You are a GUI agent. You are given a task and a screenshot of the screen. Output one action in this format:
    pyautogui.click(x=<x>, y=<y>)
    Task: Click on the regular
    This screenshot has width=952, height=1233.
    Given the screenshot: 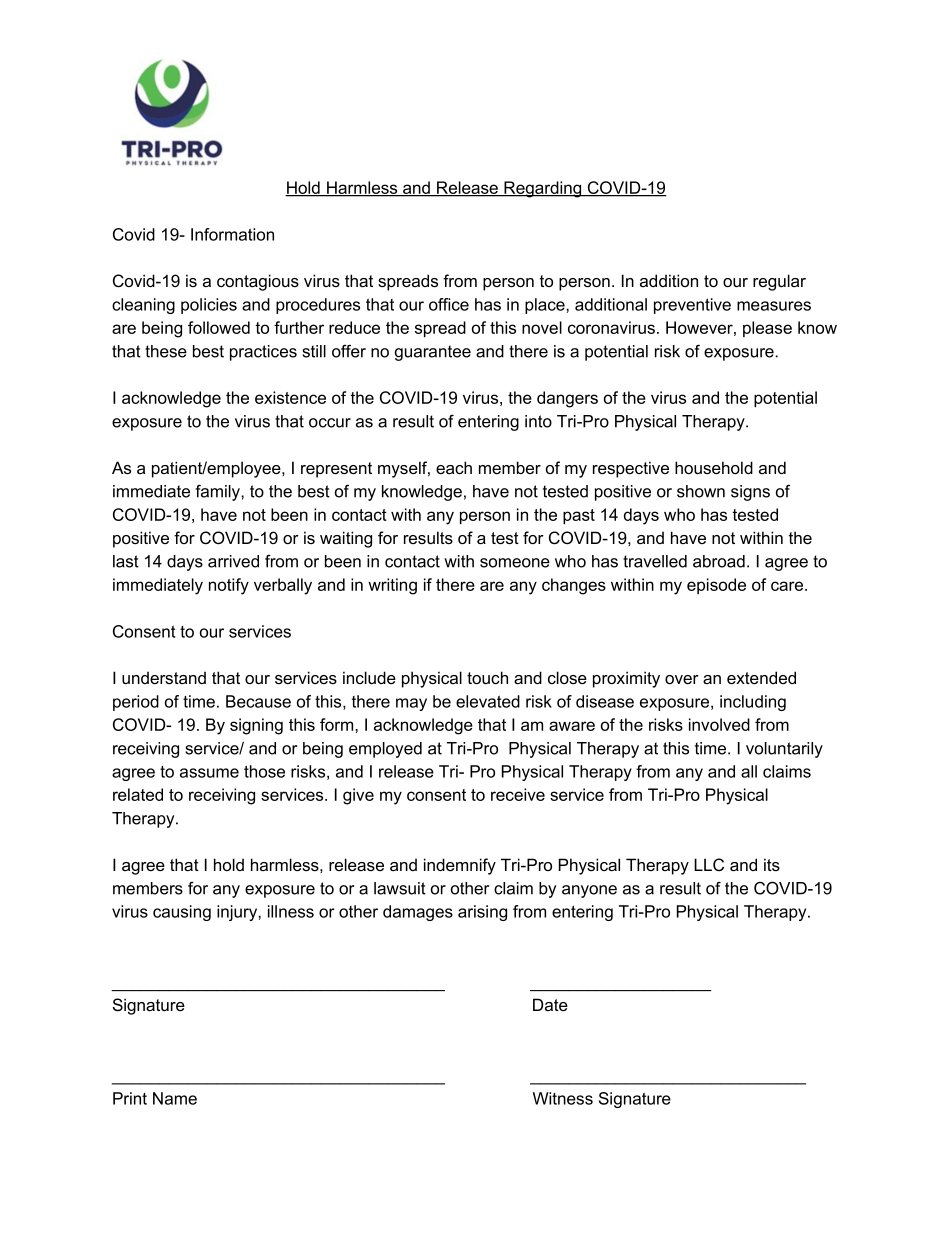 What is the action you would take?
    pyautogui.click(x=779, y=282)
